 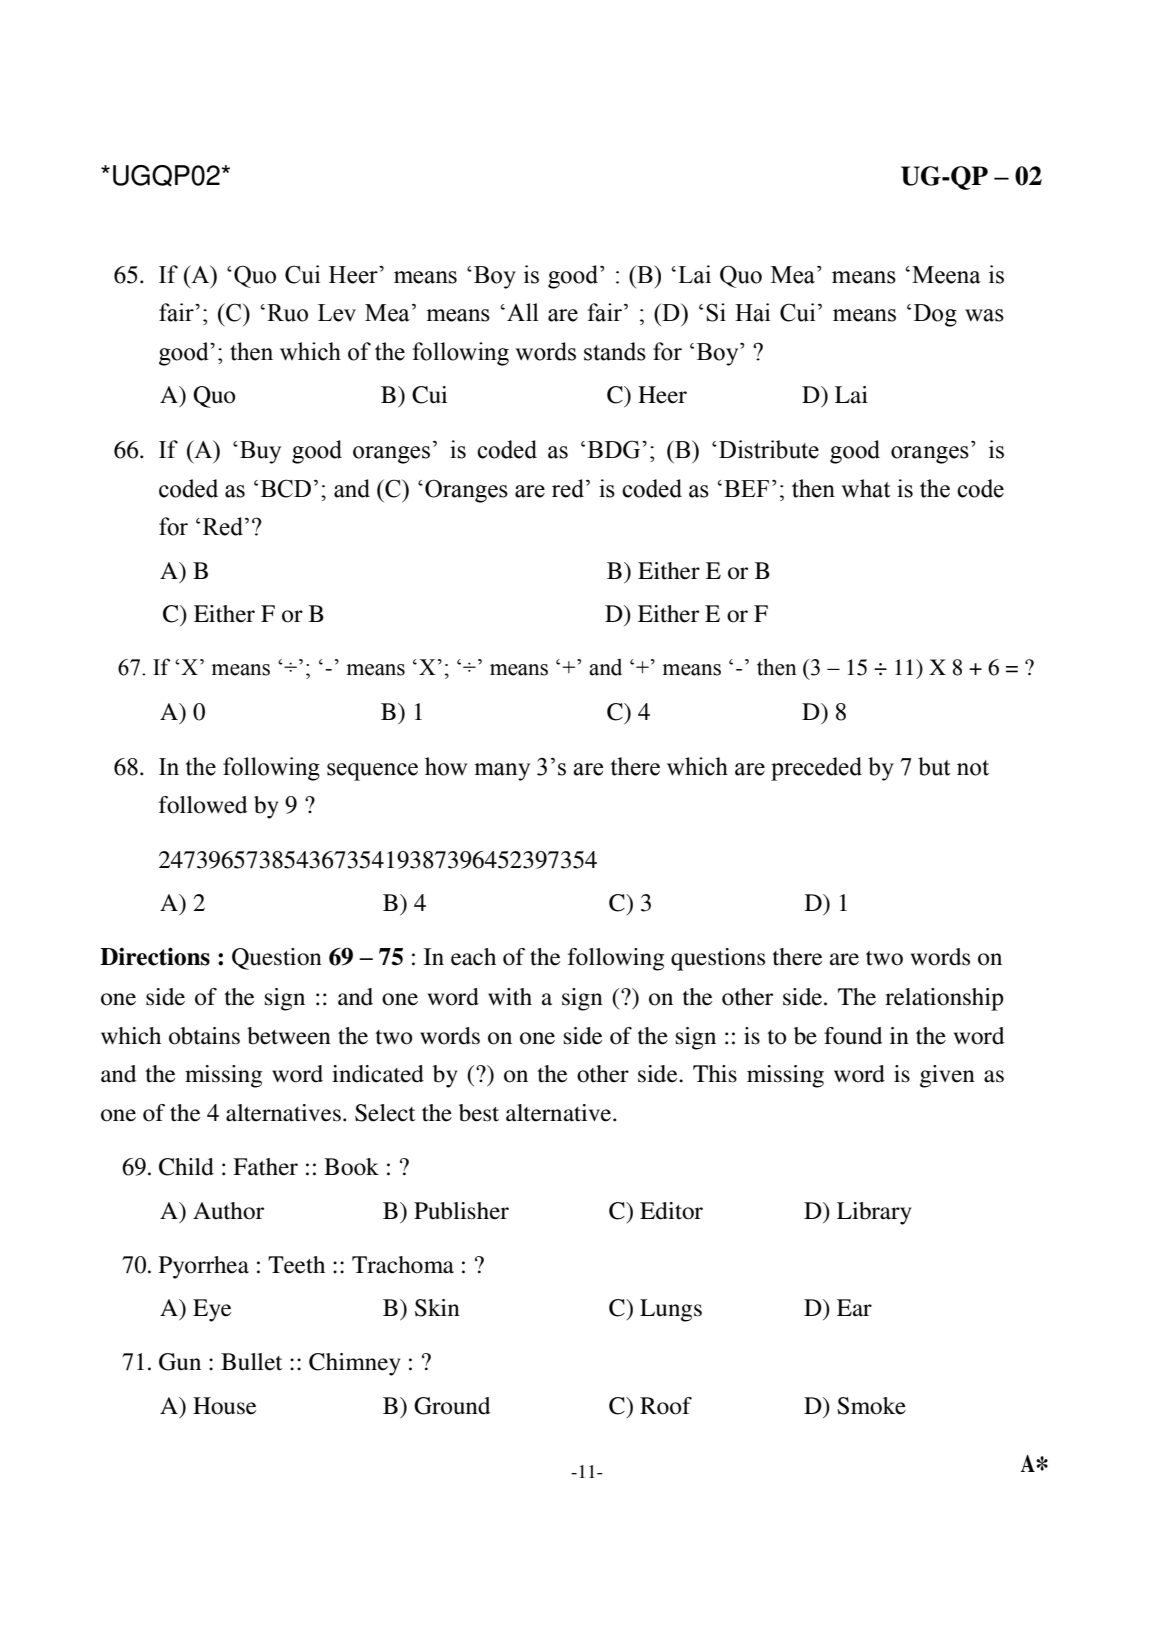 What do you see at coordinates (816, 769) in the screenshot?
I see `preceded` at bounding box center [816, 769].
